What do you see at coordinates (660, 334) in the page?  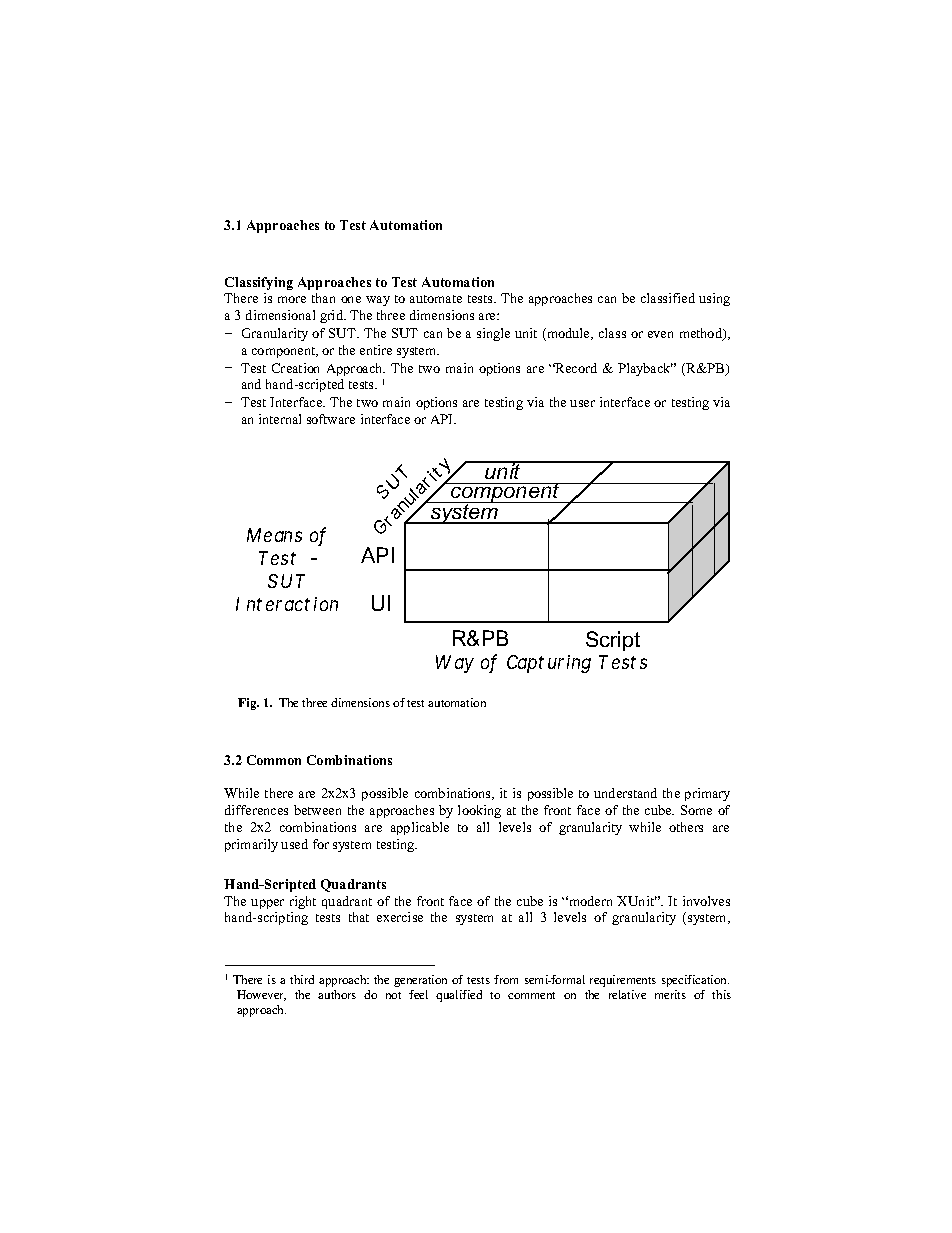 I see `even` at bounding box center [660, 334].
